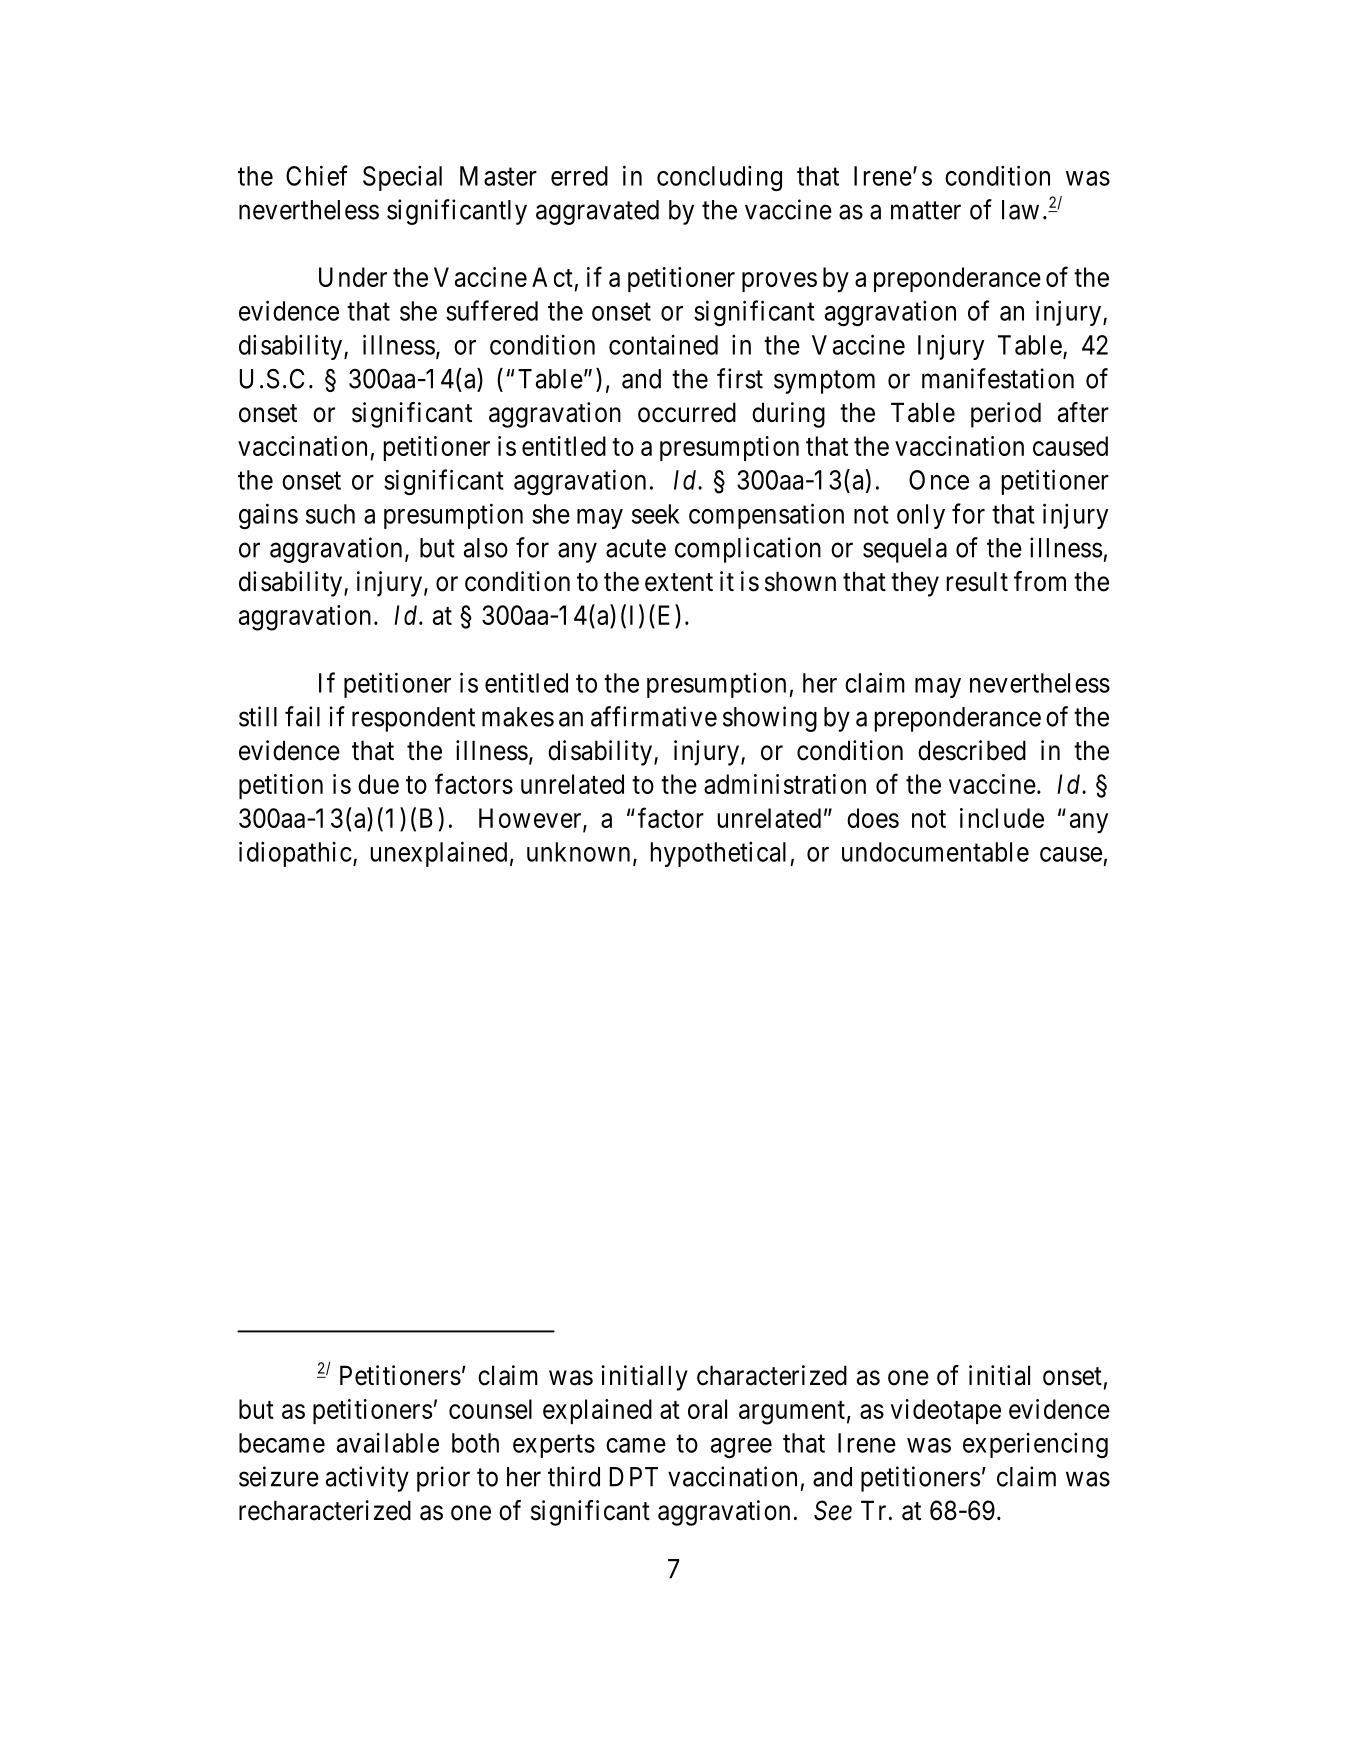  What do you see at coordinates (317, 175) in the screenshot?
I see `Chief` at bounding box center [317, 175].
